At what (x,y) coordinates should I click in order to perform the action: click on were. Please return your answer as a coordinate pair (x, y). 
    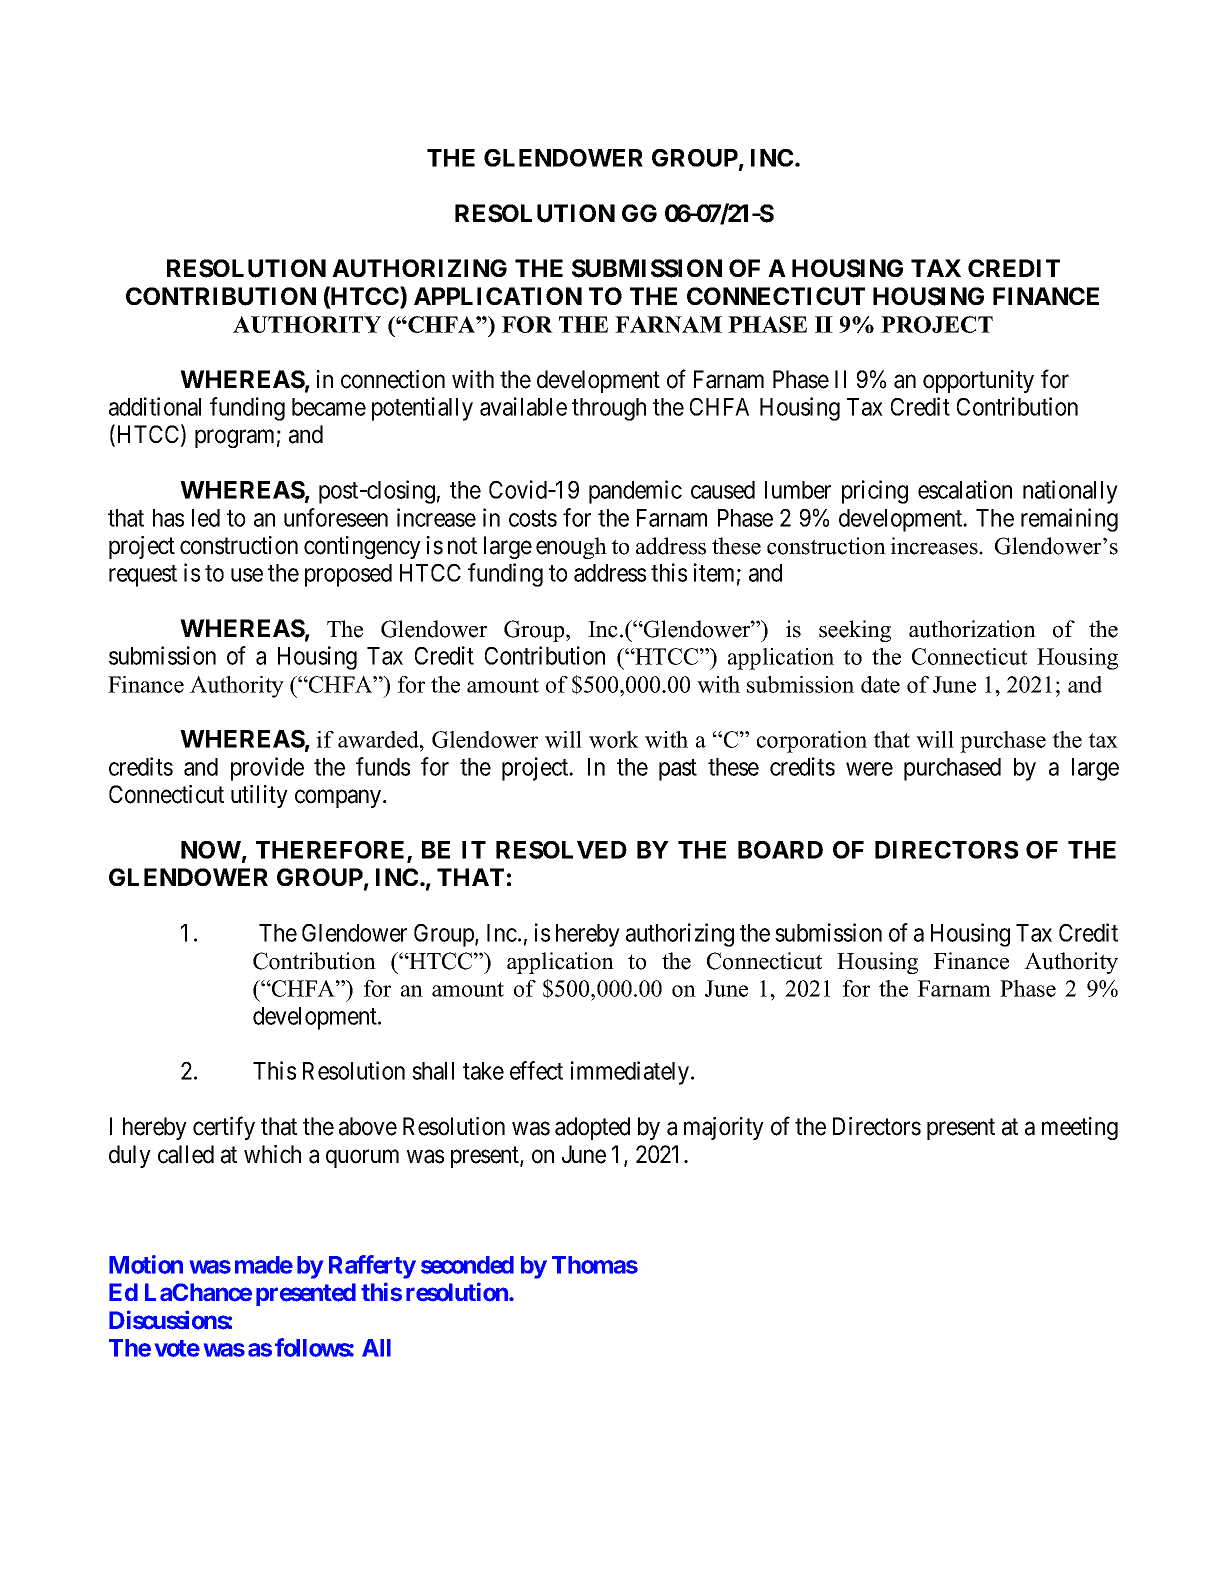
    Looking at the image, I should click on (869, 769).
